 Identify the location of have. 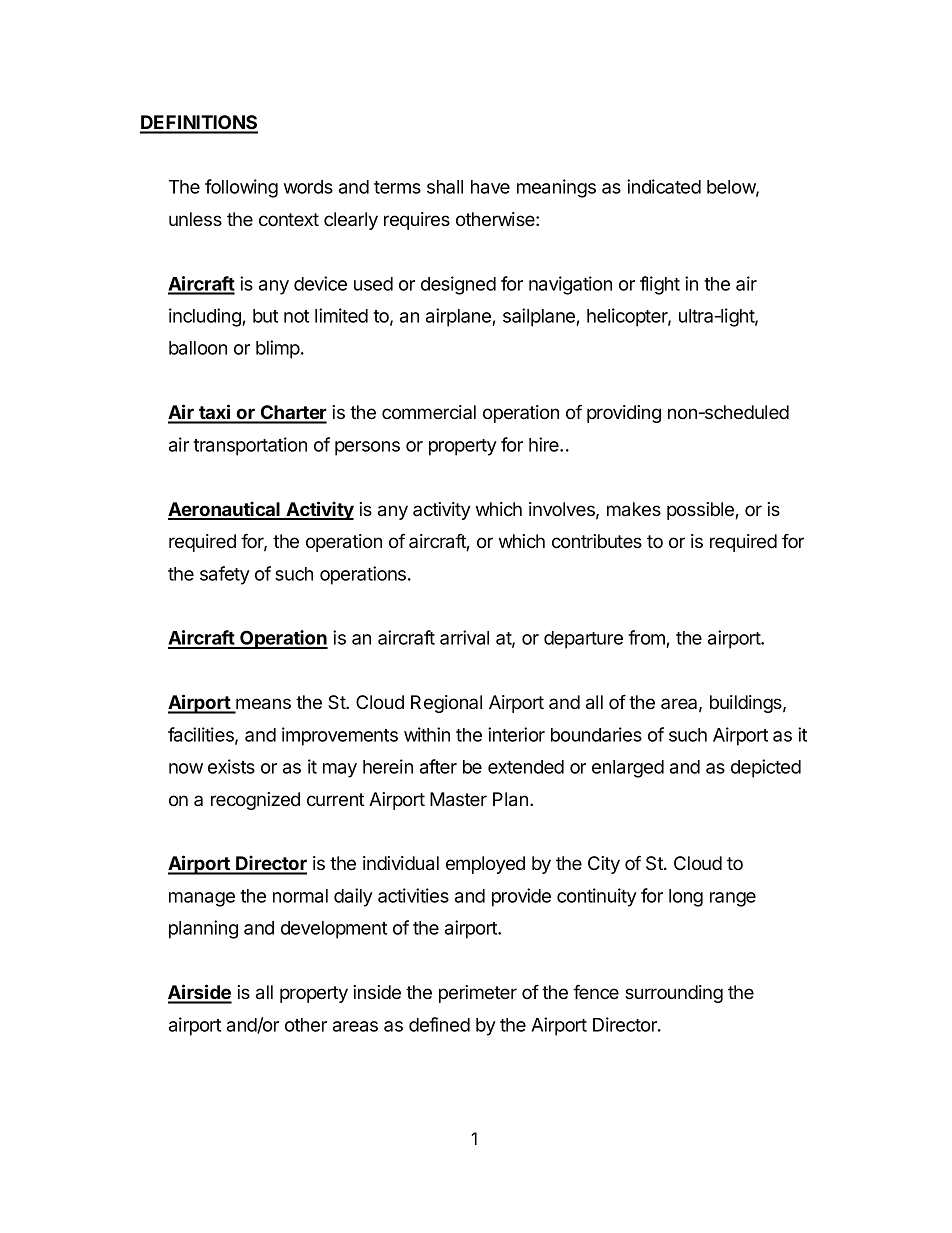
(490, 187).
